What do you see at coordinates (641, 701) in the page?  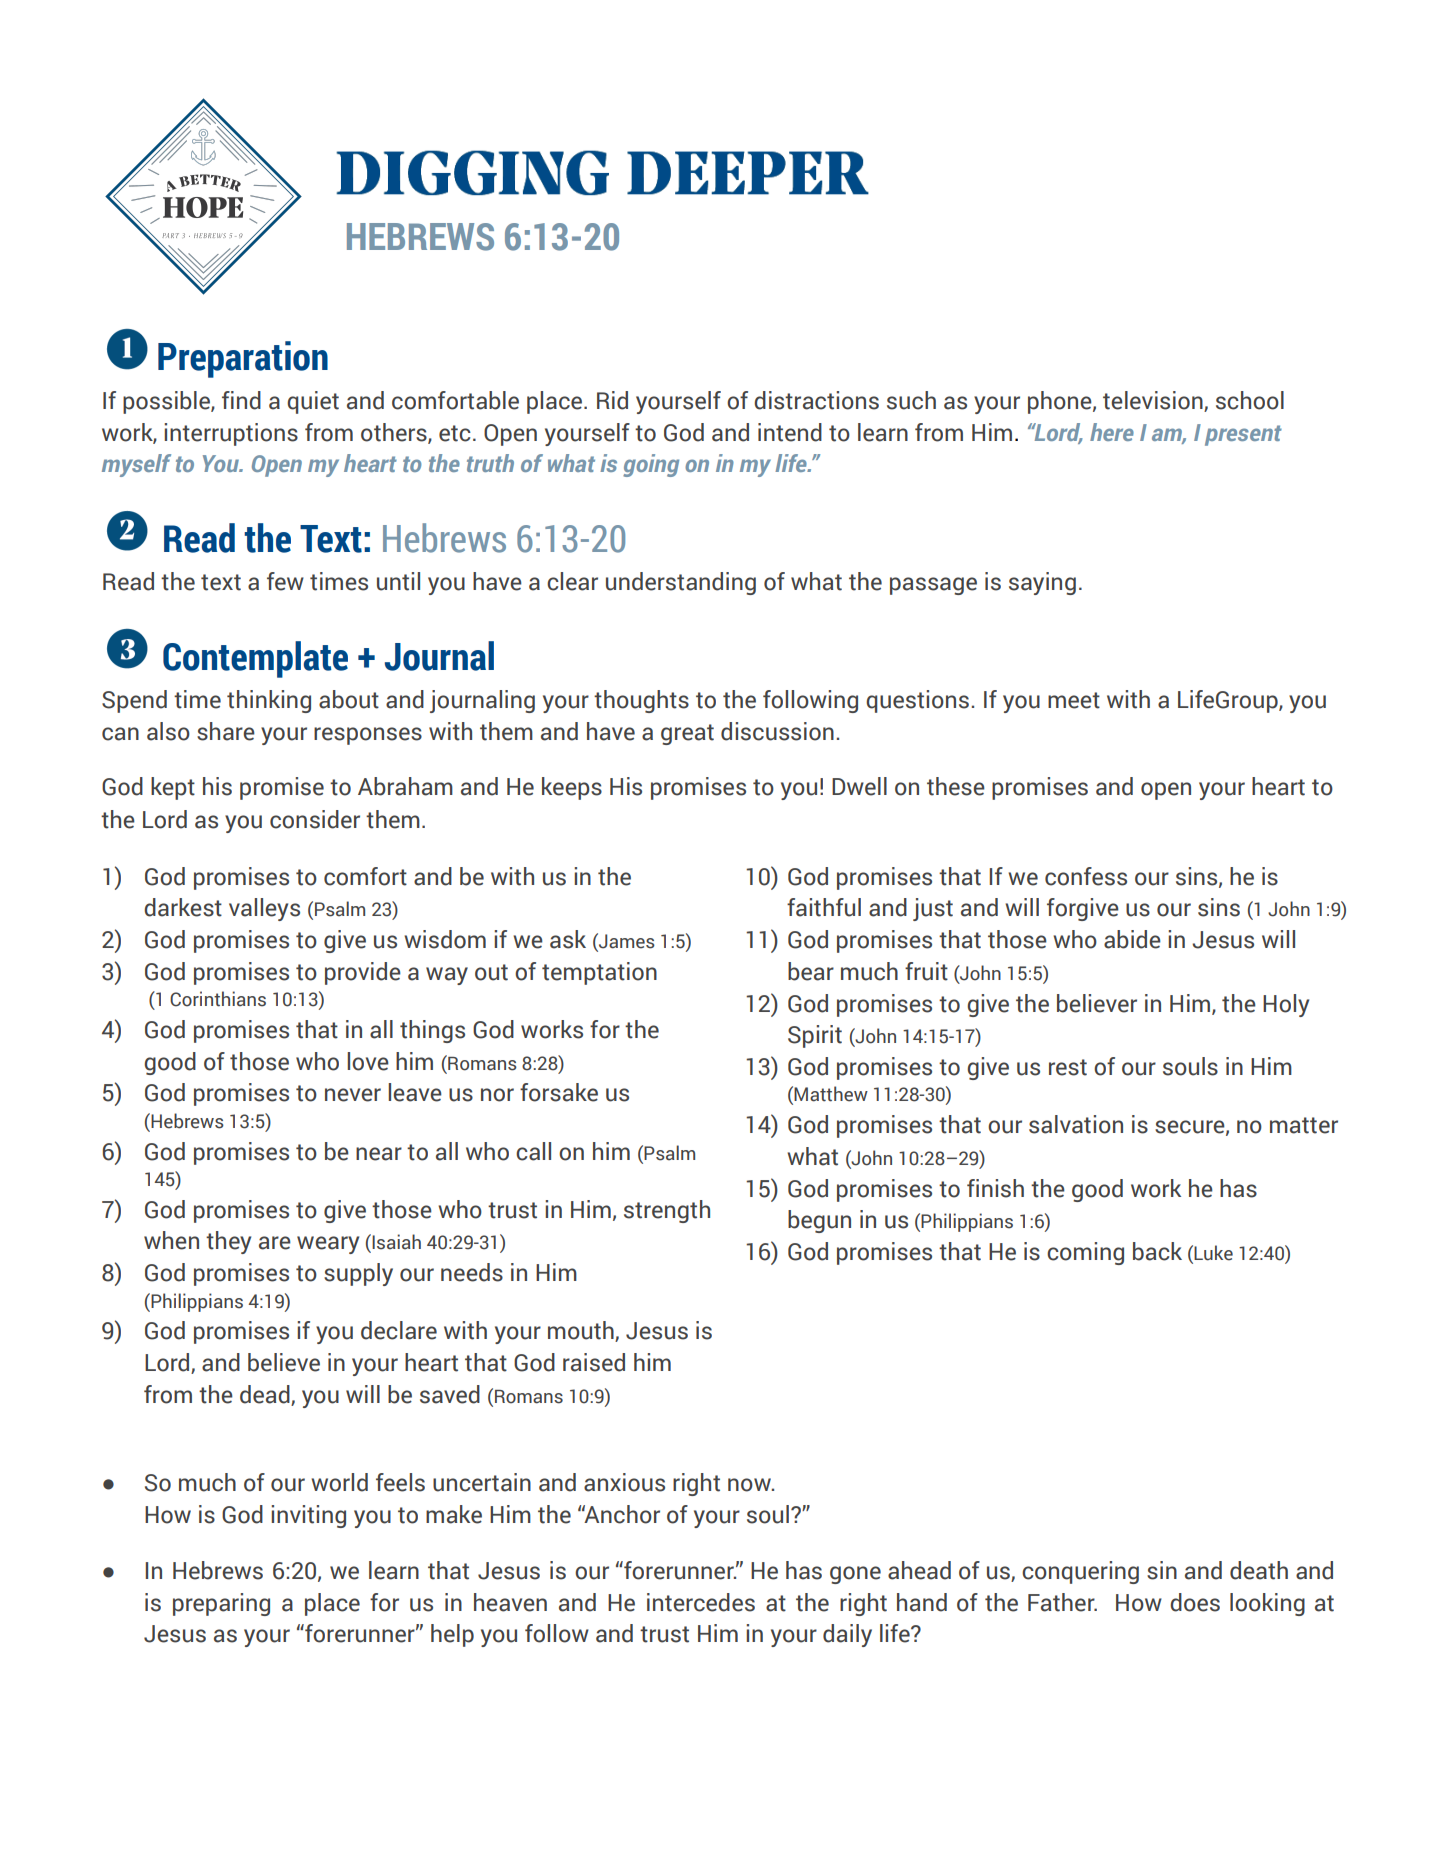 I see `thoughts` at bounding box center [641, 701].
